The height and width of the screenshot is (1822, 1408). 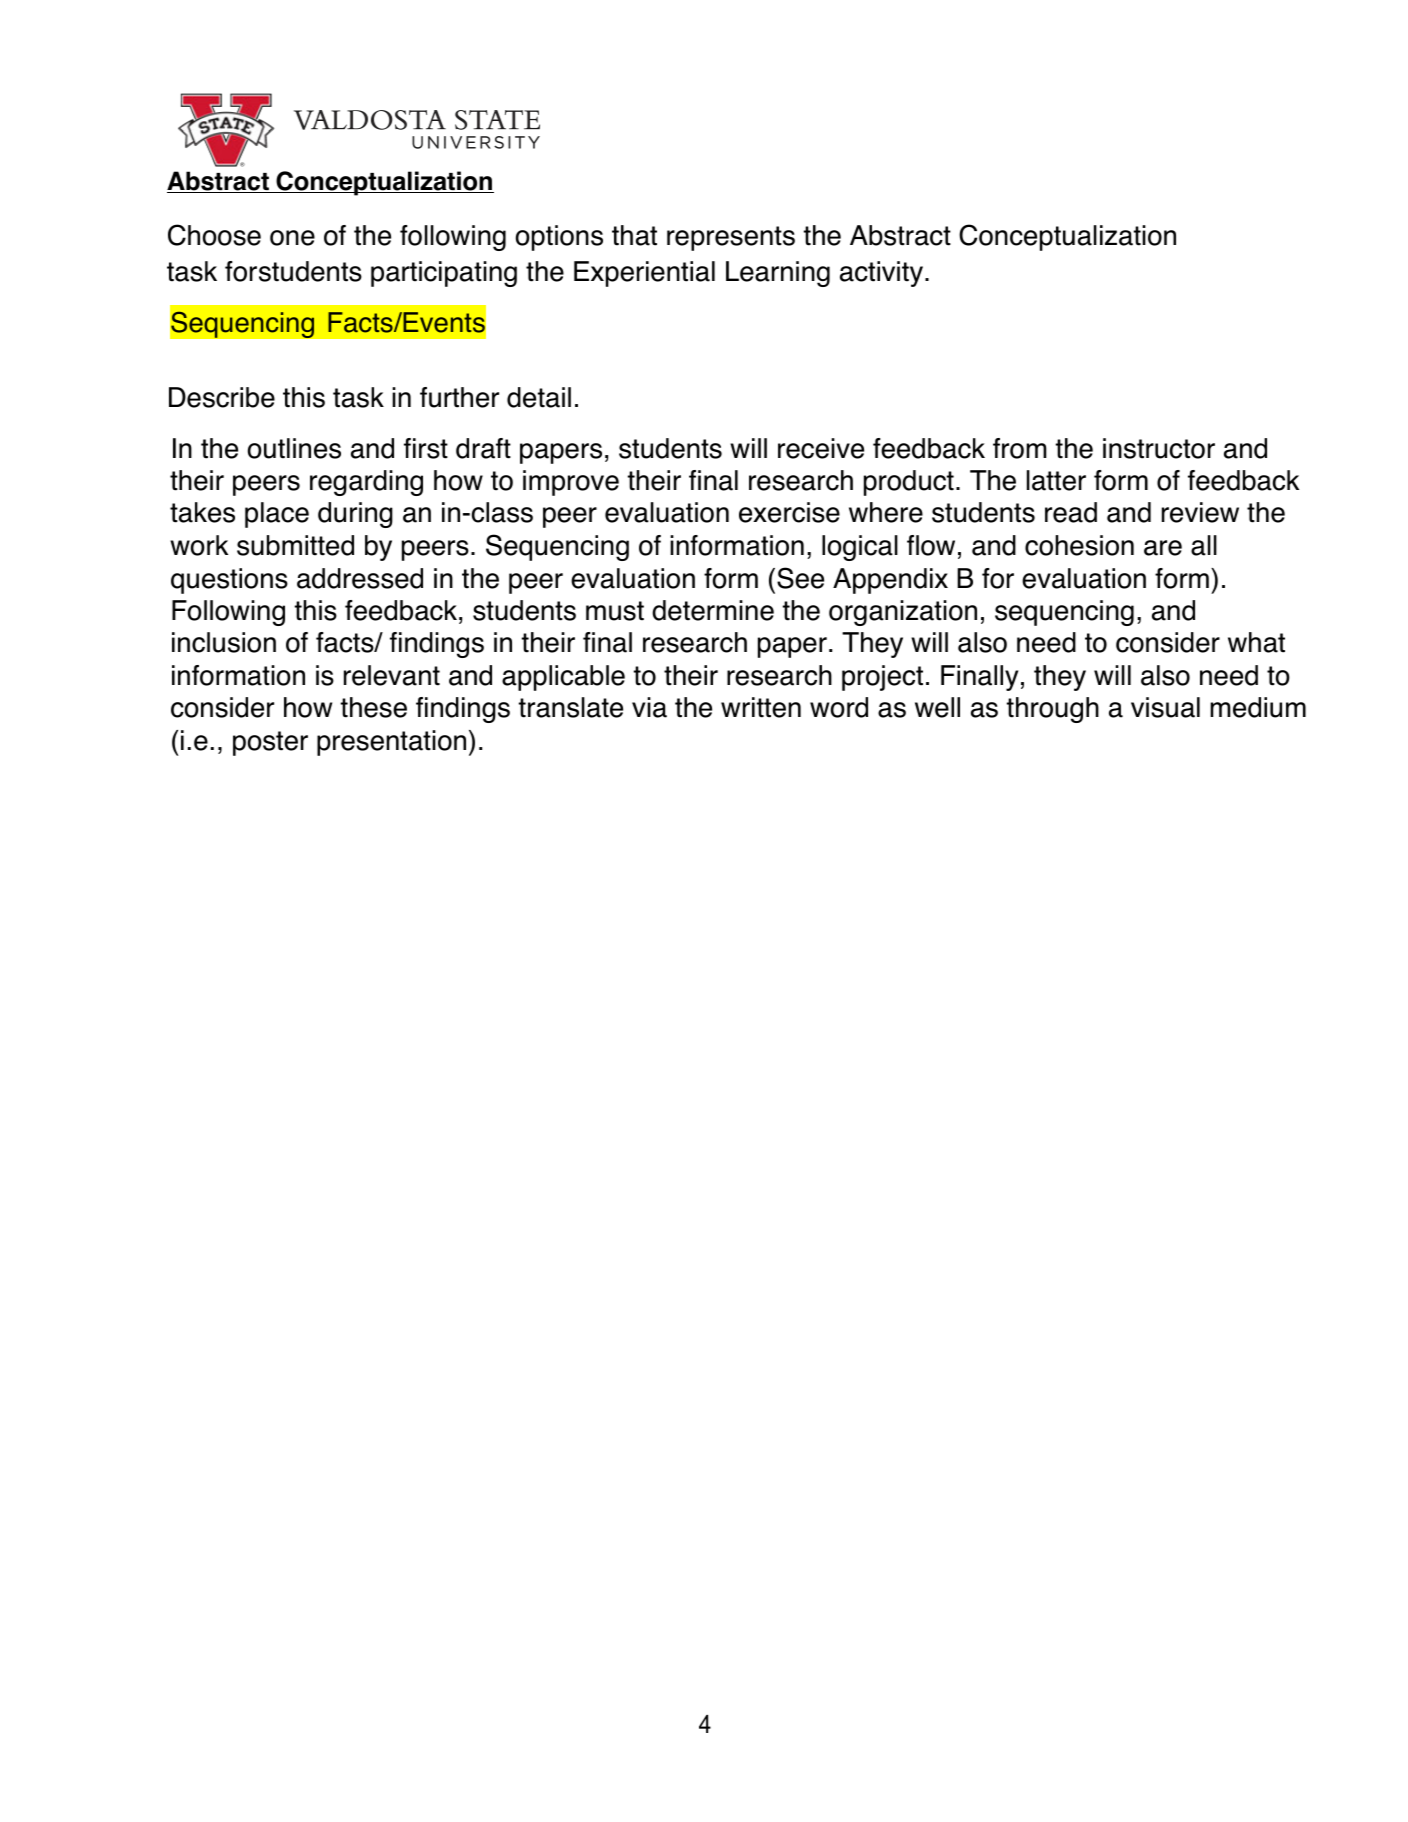 What do you see at coordinates (731, 238) in the screenshot?
I see `represents` at bounding box center [731, 238].
